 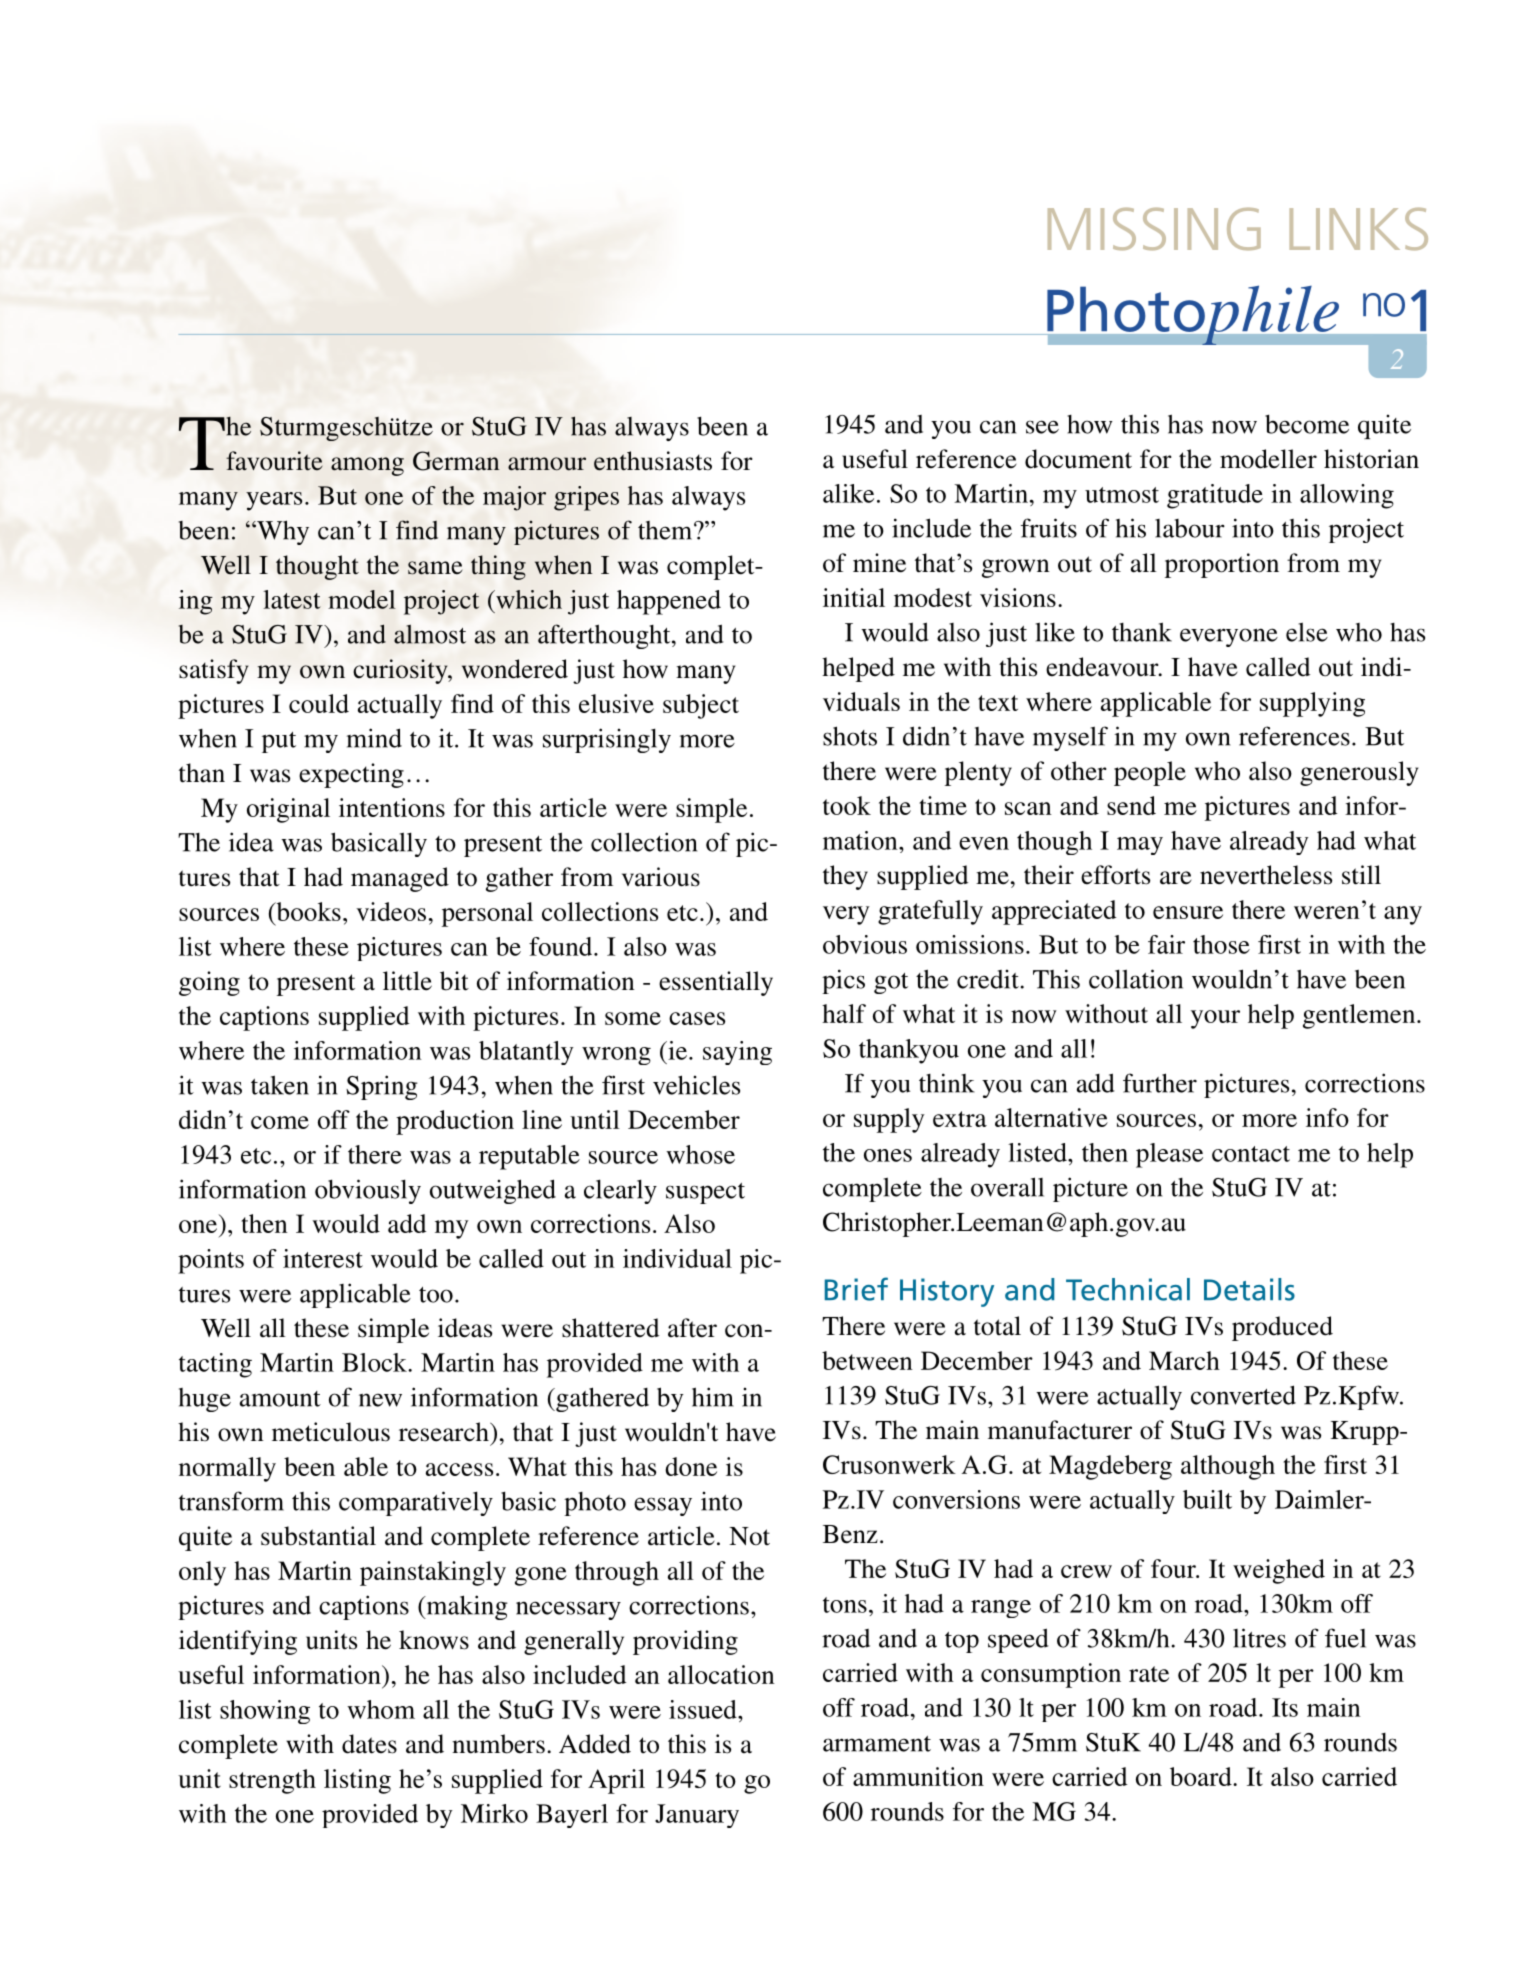 I want to click on board, so click(x=1202, y=1776).
